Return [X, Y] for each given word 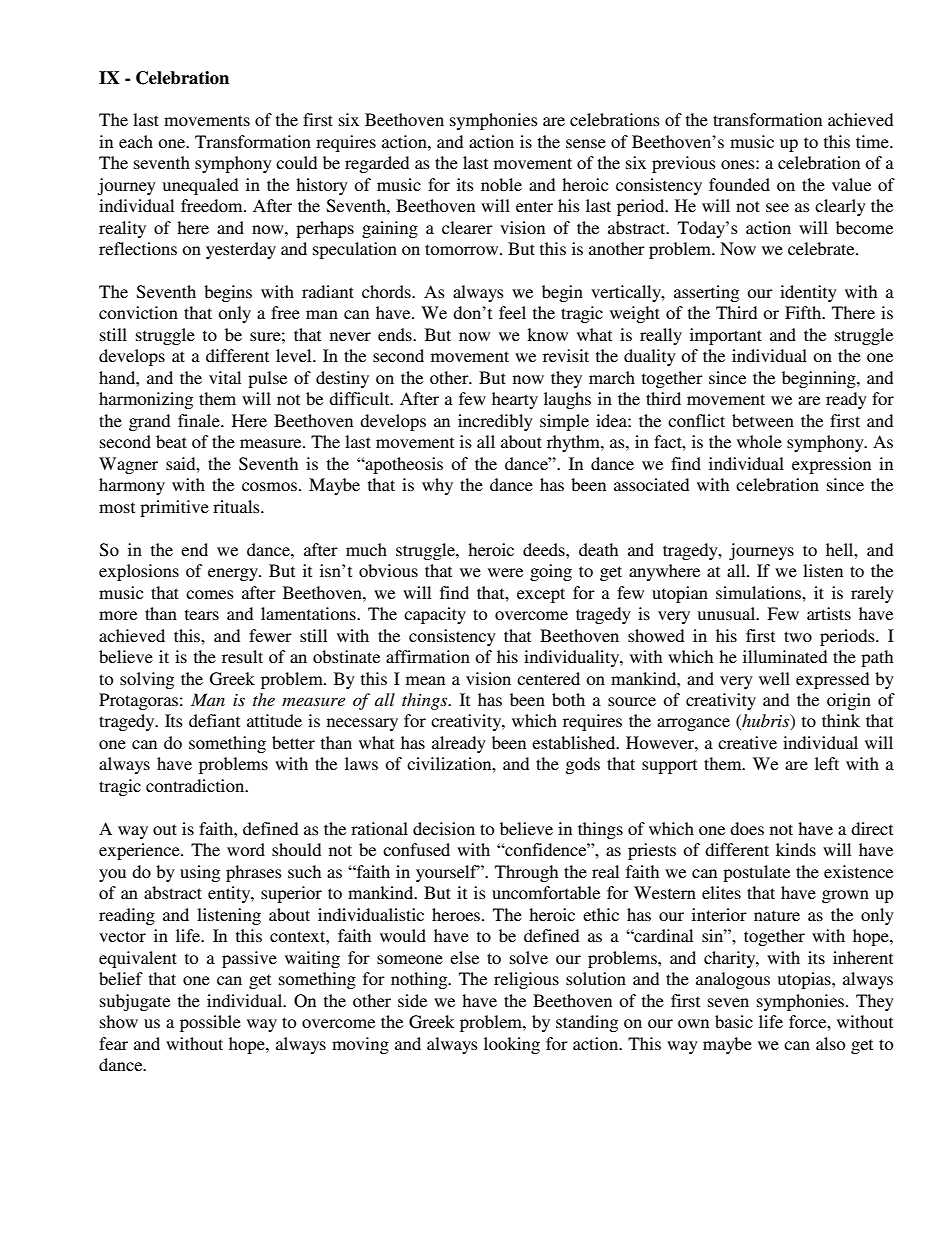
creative [747, 742]
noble [501, 184]
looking [512, 1045]
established [575, 742]
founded [739, 184]
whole [759, 441]
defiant [214, 720]
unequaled [200, 186]
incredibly [495, 422]
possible [210, 1023]
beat [171, 441]
